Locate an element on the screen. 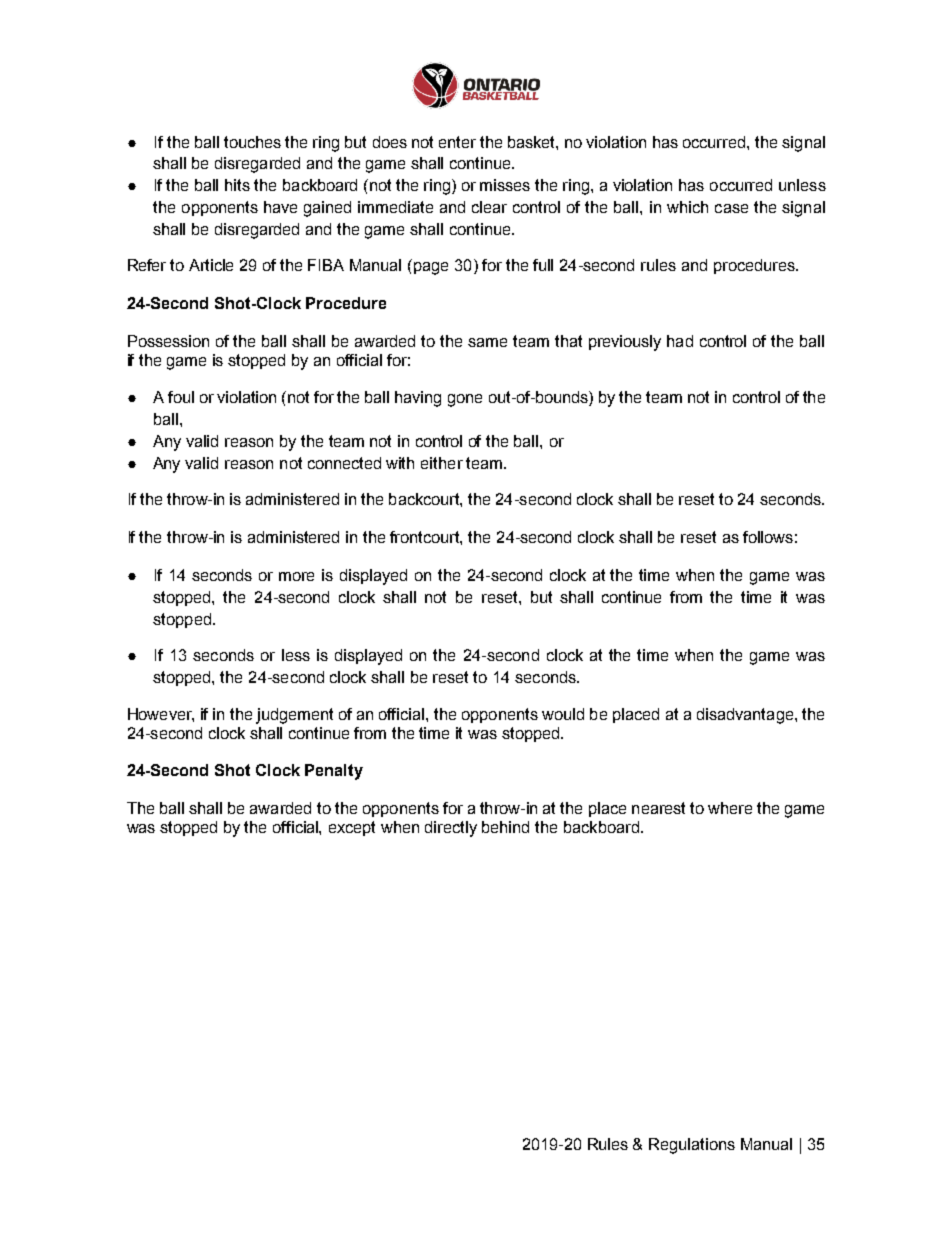 This screenshot has height=1233, width=952. hits is located at coordinates (237, 185).
